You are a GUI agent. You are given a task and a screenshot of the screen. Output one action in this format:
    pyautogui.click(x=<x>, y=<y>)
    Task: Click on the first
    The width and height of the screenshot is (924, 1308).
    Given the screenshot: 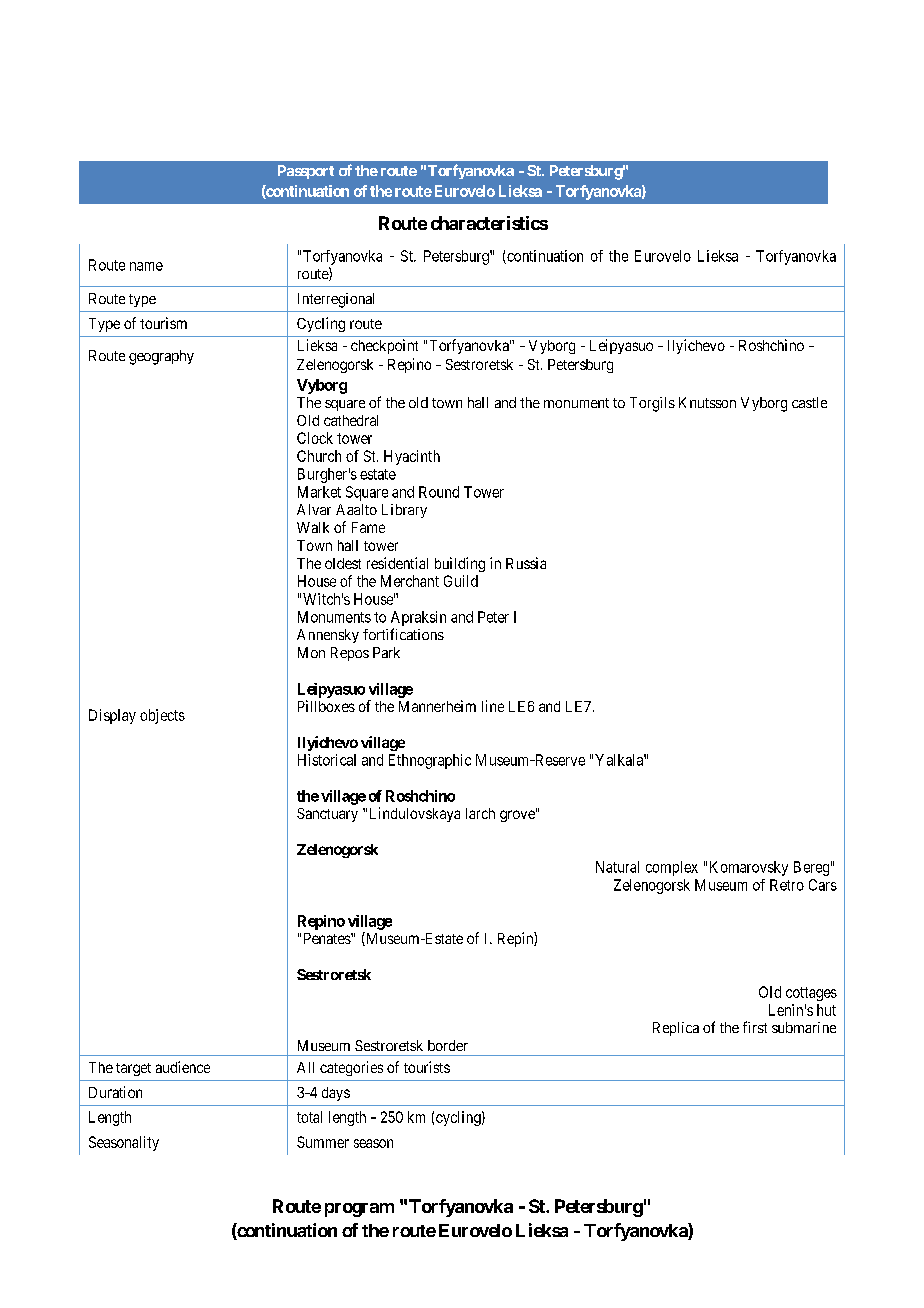 What is the action you would take?
    pyautogui.click(x=755, y=1027)
